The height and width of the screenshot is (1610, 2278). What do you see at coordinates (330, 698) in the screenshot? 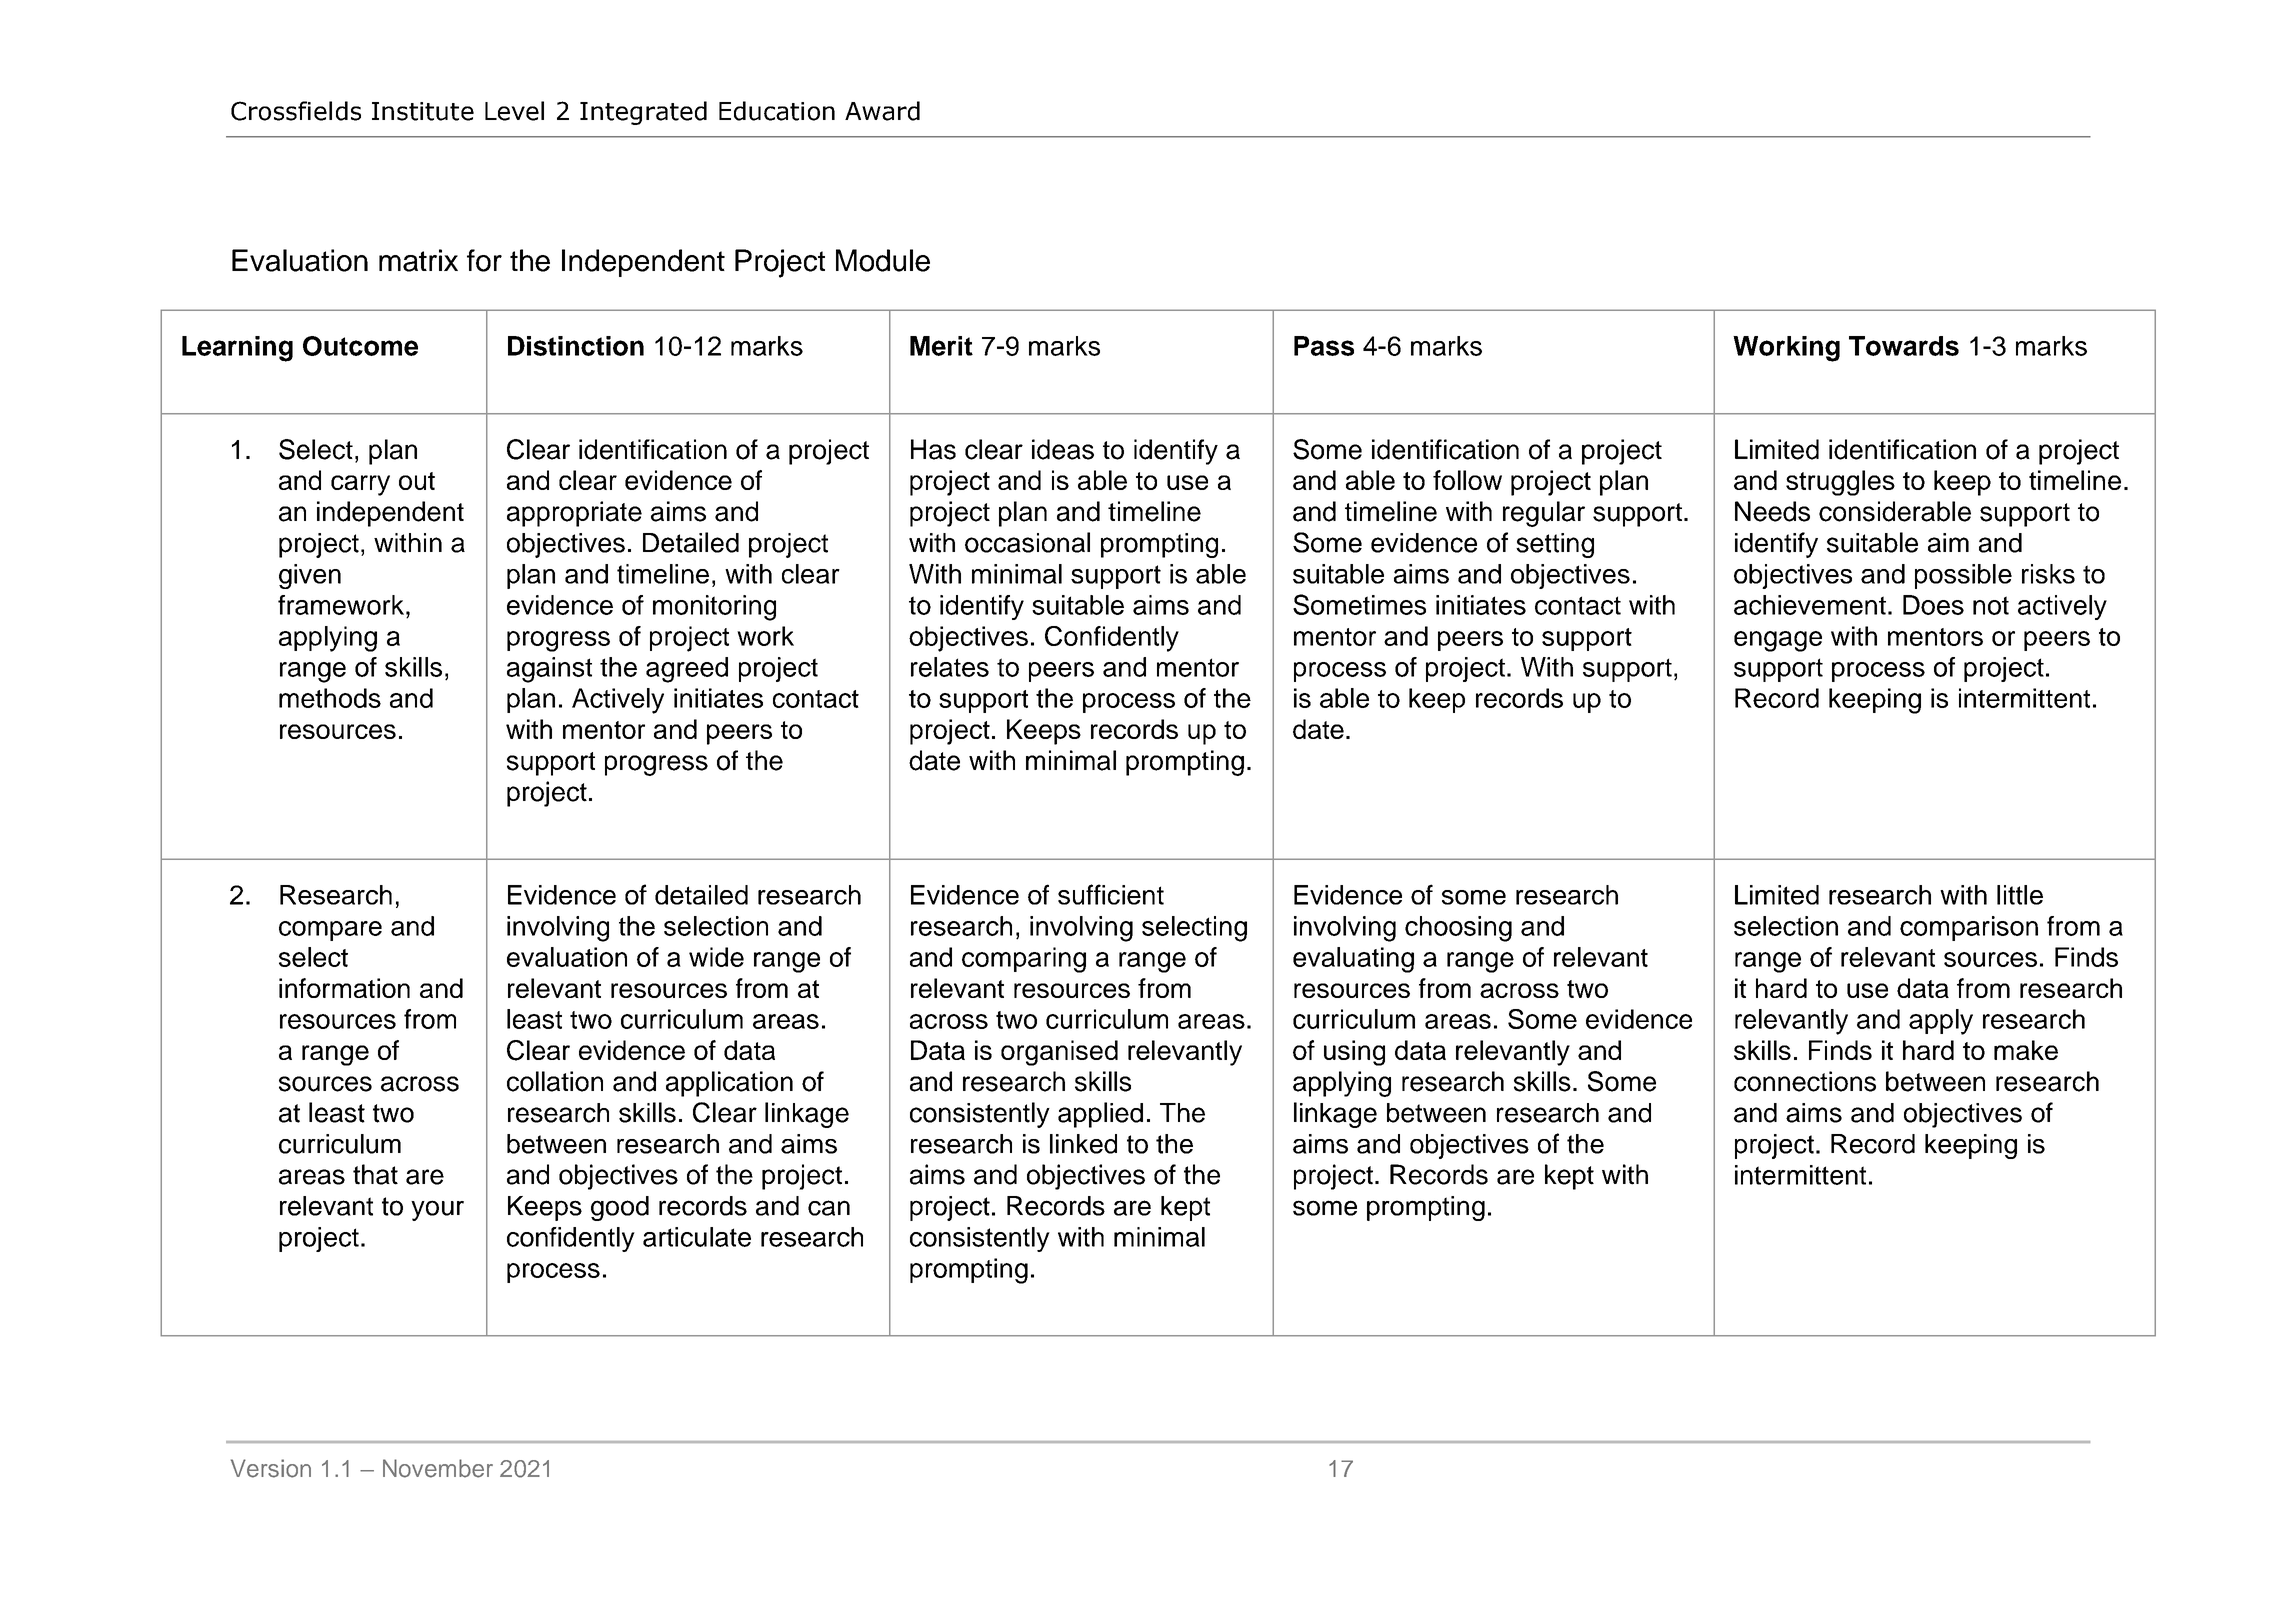
I see `methods` at bounding box center [330, 698].
